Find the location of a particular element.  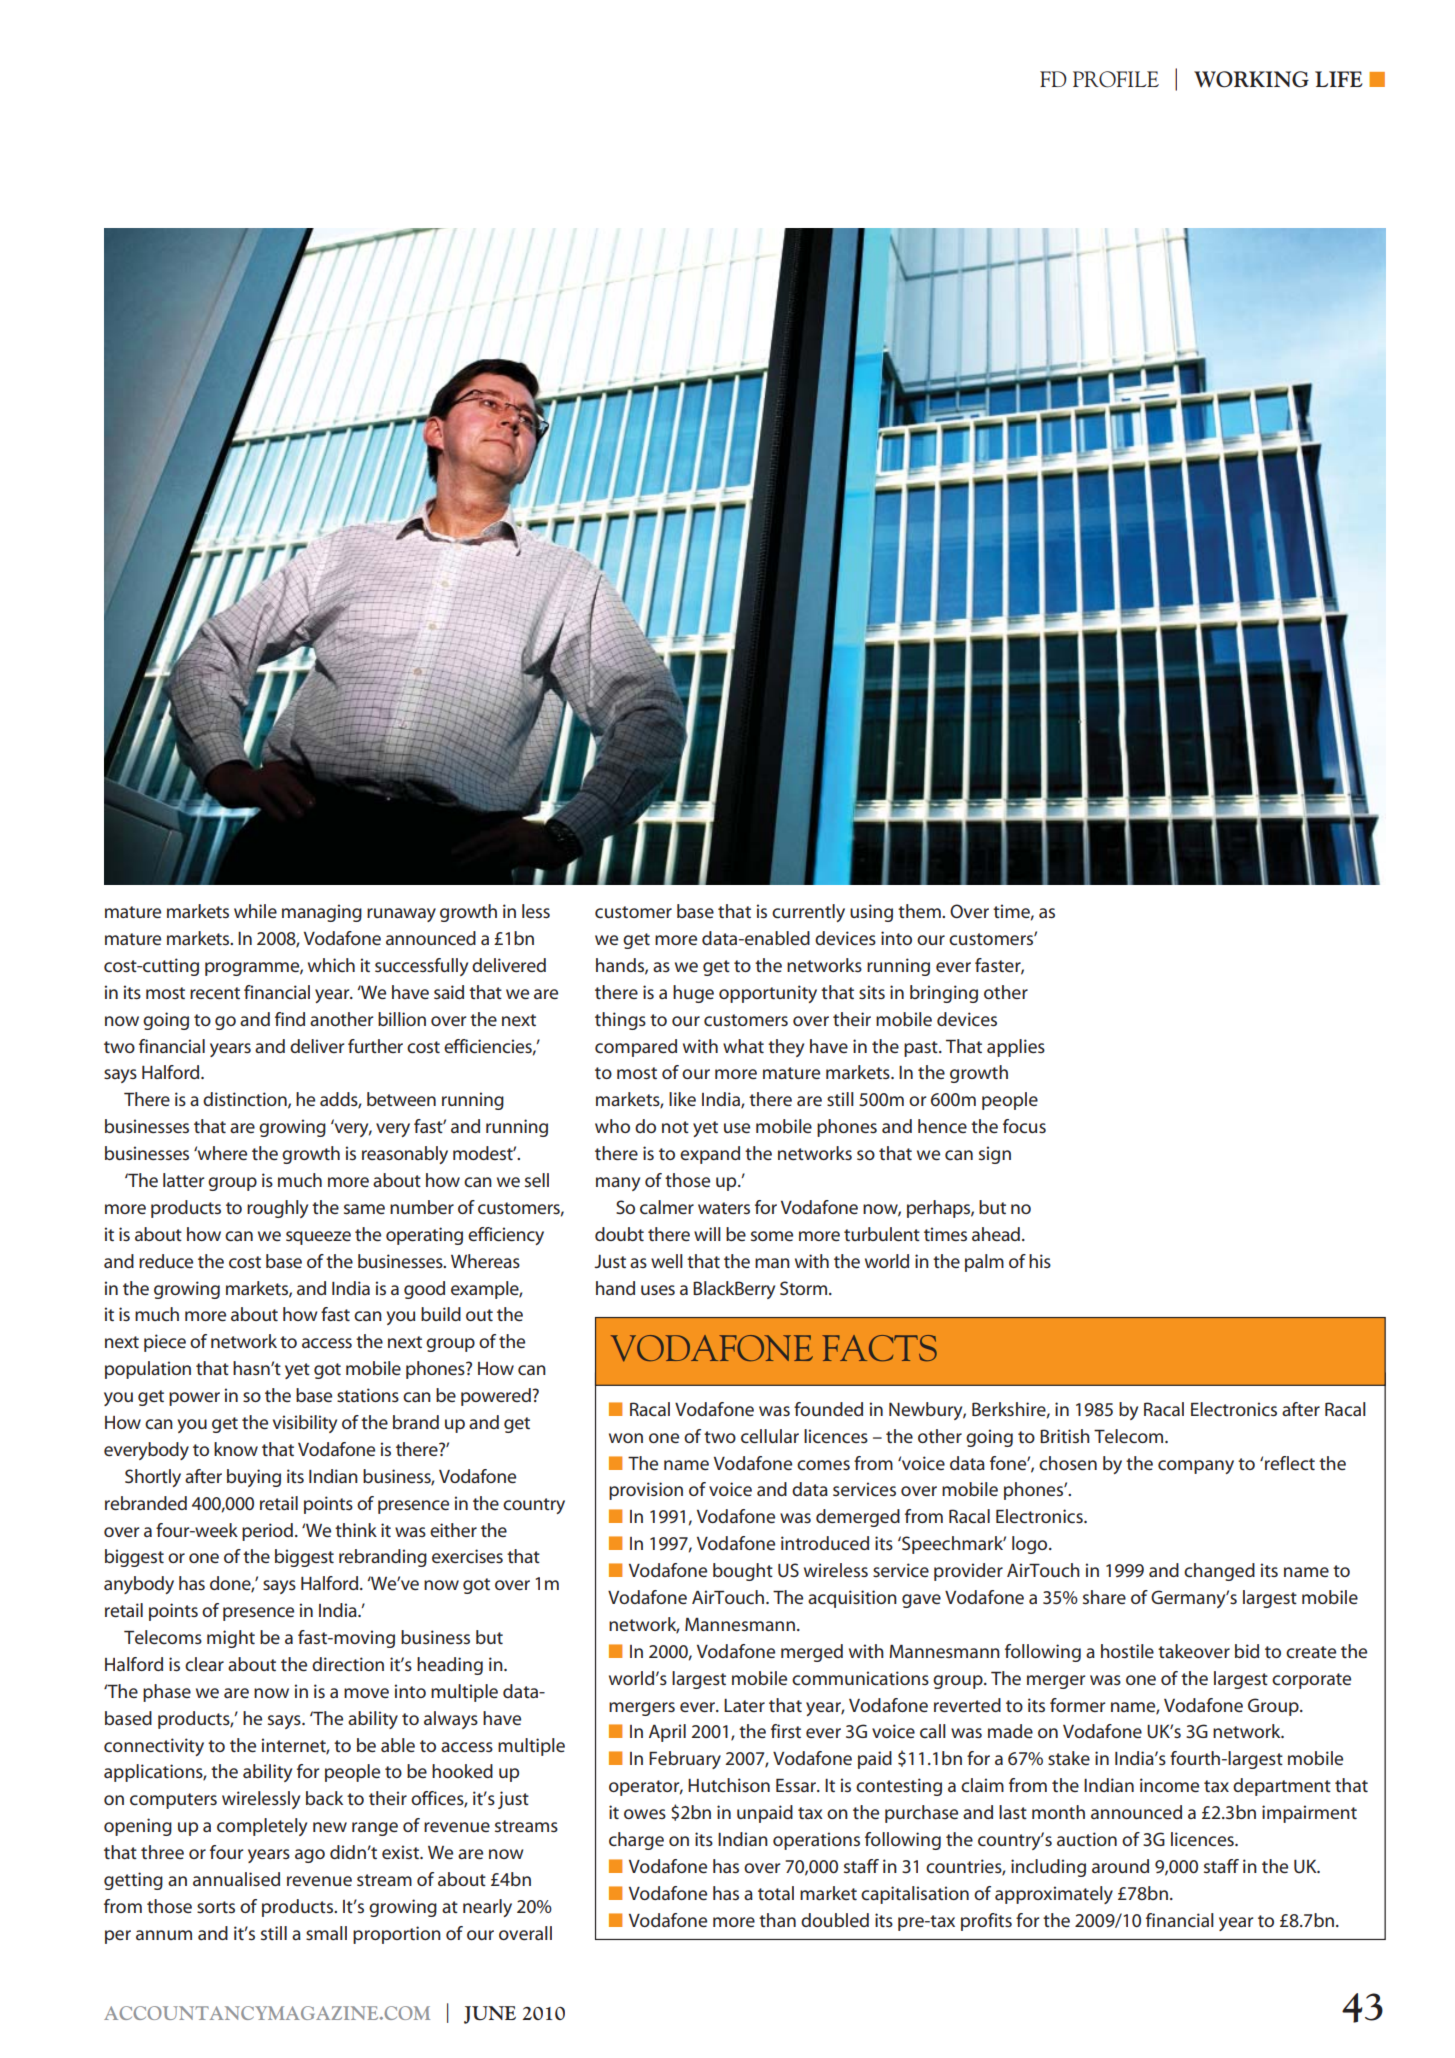

what is located at coordinates (743, 1046).
